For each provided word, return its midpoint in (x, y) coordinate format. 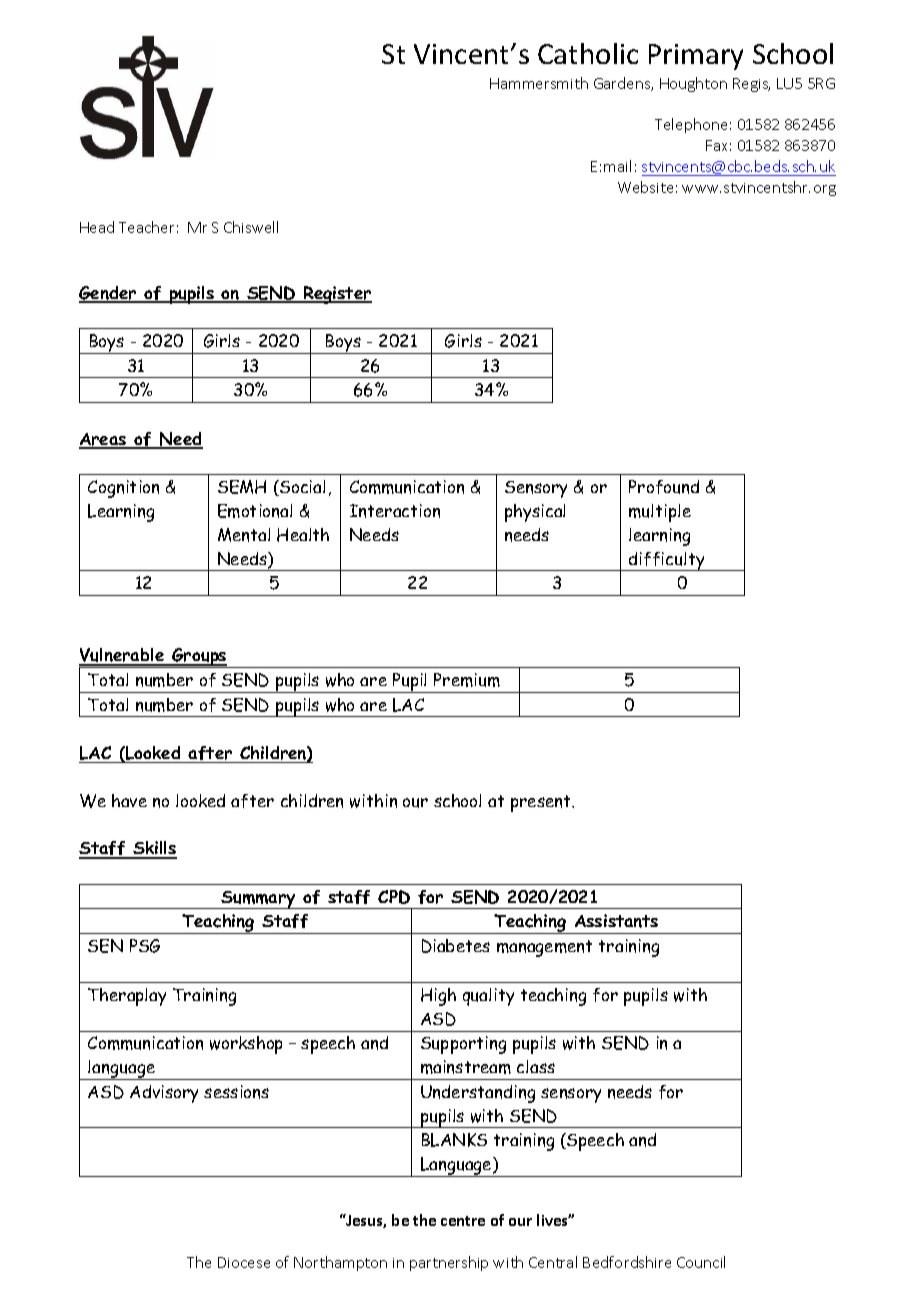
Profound (664, 487)
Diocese (244, 1262)
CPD (394, 897)
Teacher (146, 227)
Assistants (616, 921)
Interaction (395, 511)
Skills (154, 849)
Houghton (693, 84)
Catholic (588, 53)
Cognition (123, 489)
